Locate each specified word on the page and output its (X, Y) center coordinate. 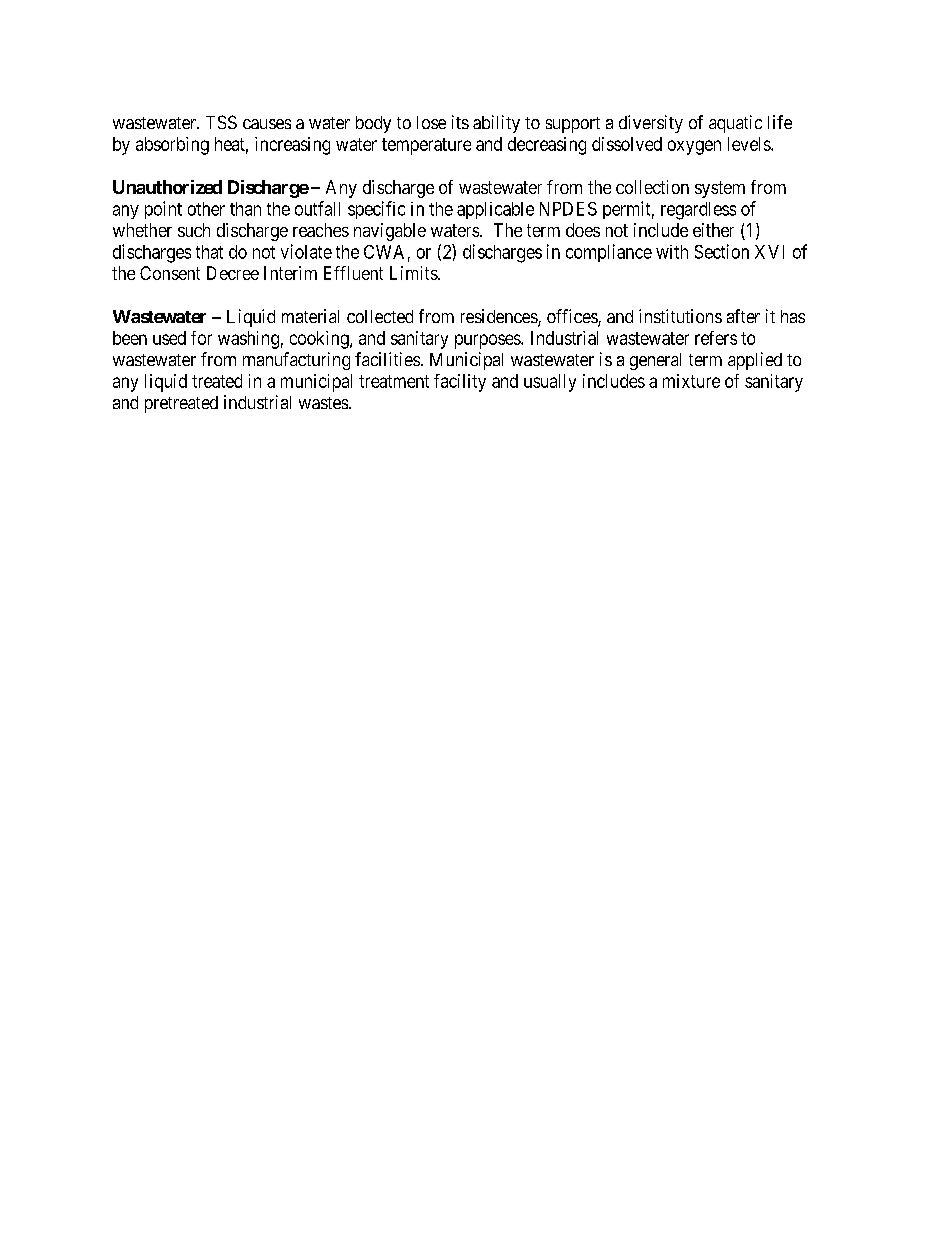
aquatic (735, 124)
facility (460, 383)
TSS (221, 122)
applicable (495, 210)
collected (380, 316)
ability (496, 124)
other (206, 209)
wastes (324, 403)
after (743, 316)
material (310, 316)
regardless (698, 211)
